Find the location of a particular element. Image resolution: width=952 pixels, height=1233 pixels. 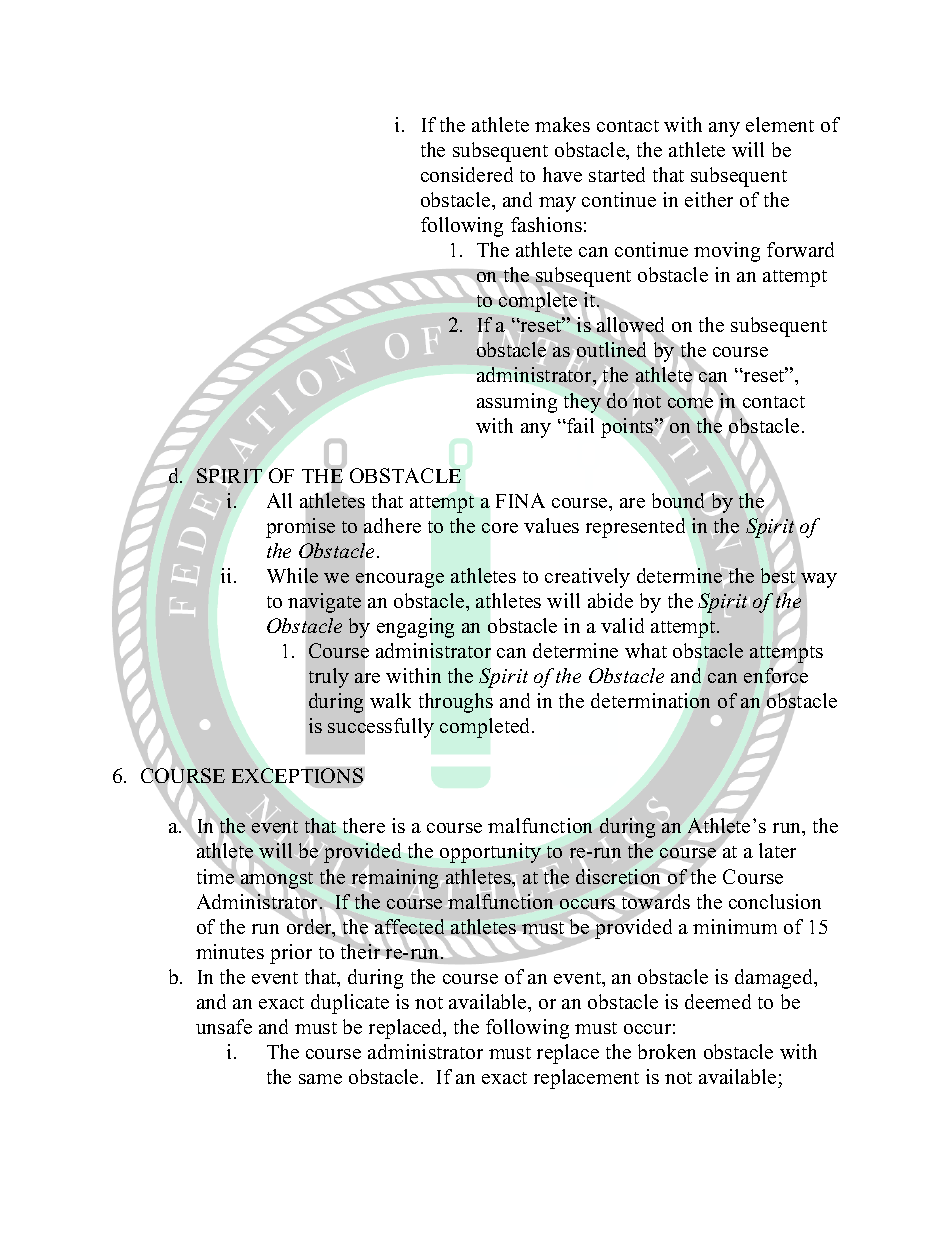

creatively is located at coordinates (587, 578).
